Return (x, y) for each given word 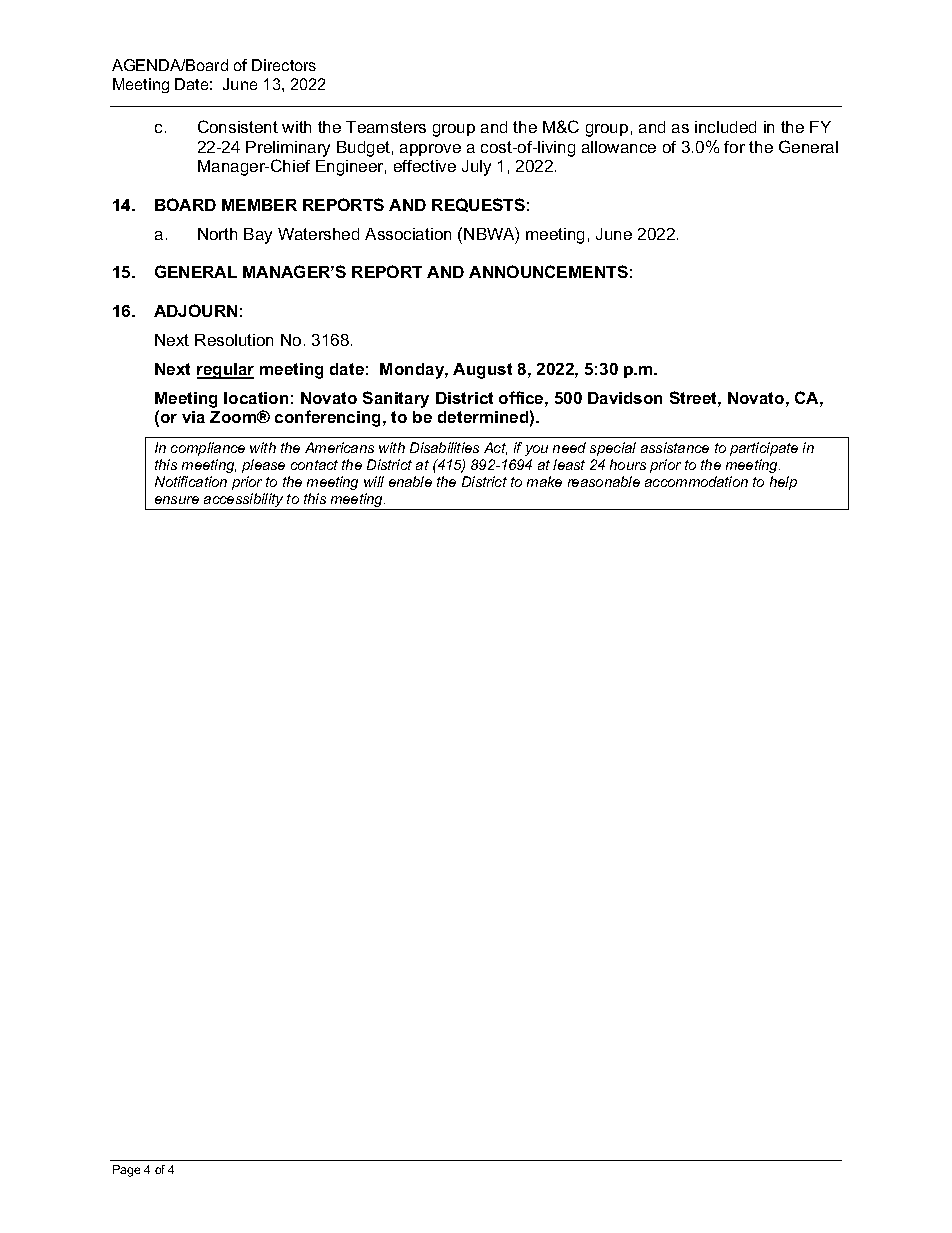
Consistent (238, 126)
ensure (177, 500)
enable (410, 481)
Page (126, 1171)
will (374, 481)
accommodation (696, 481)
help (783, 483)
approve (430, 150)
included (725, 127)
